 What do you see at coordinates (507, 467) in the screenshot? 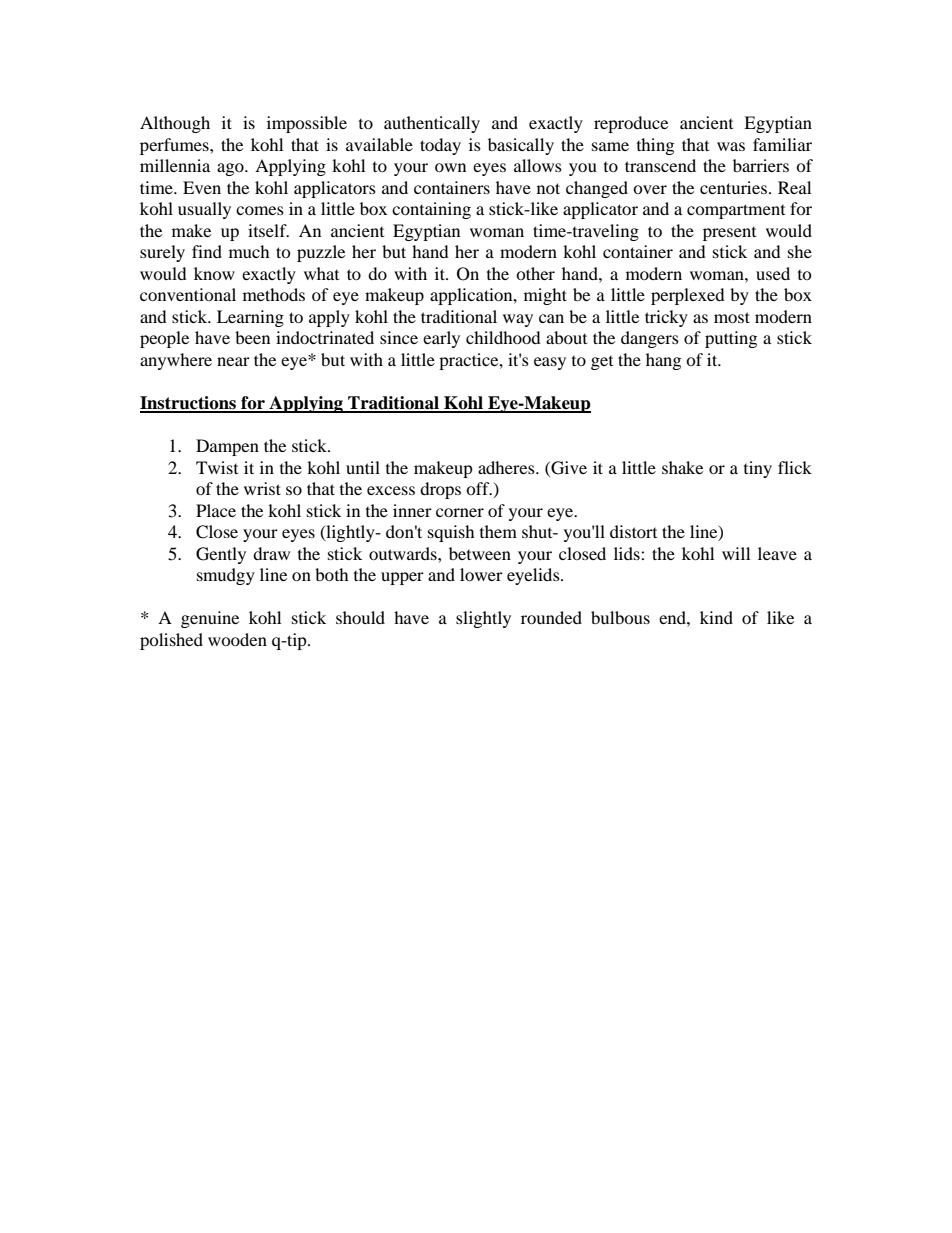
I see `adheres` at bounding box center [507, 467].
